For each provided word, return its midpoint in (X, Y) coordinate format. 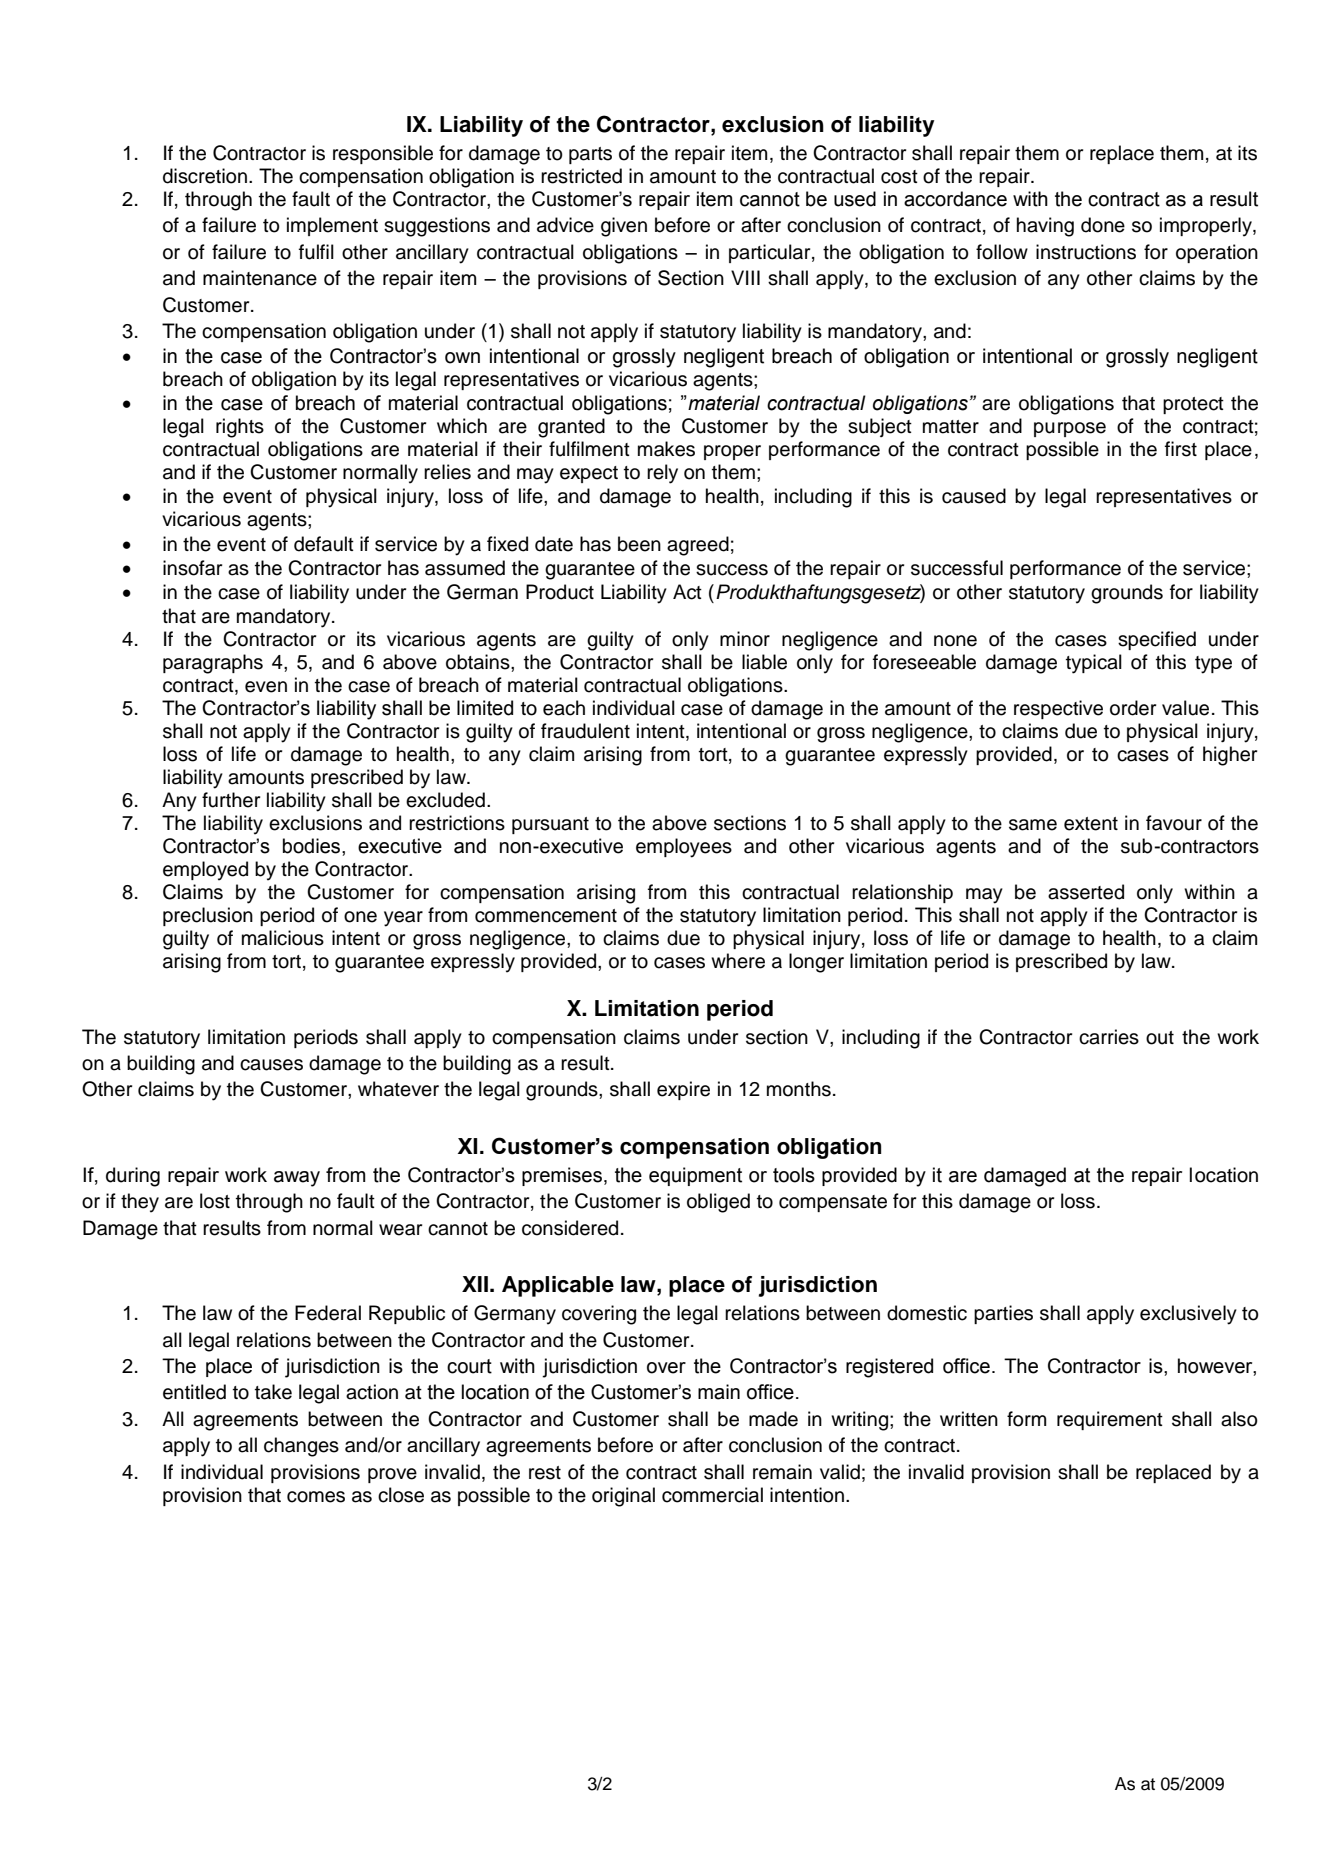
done (1103, 225)
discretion (205, 176)
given (624, 227)
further (231, 800)
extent (1091, 824)
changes (301, 1447)
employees (684, 848)
